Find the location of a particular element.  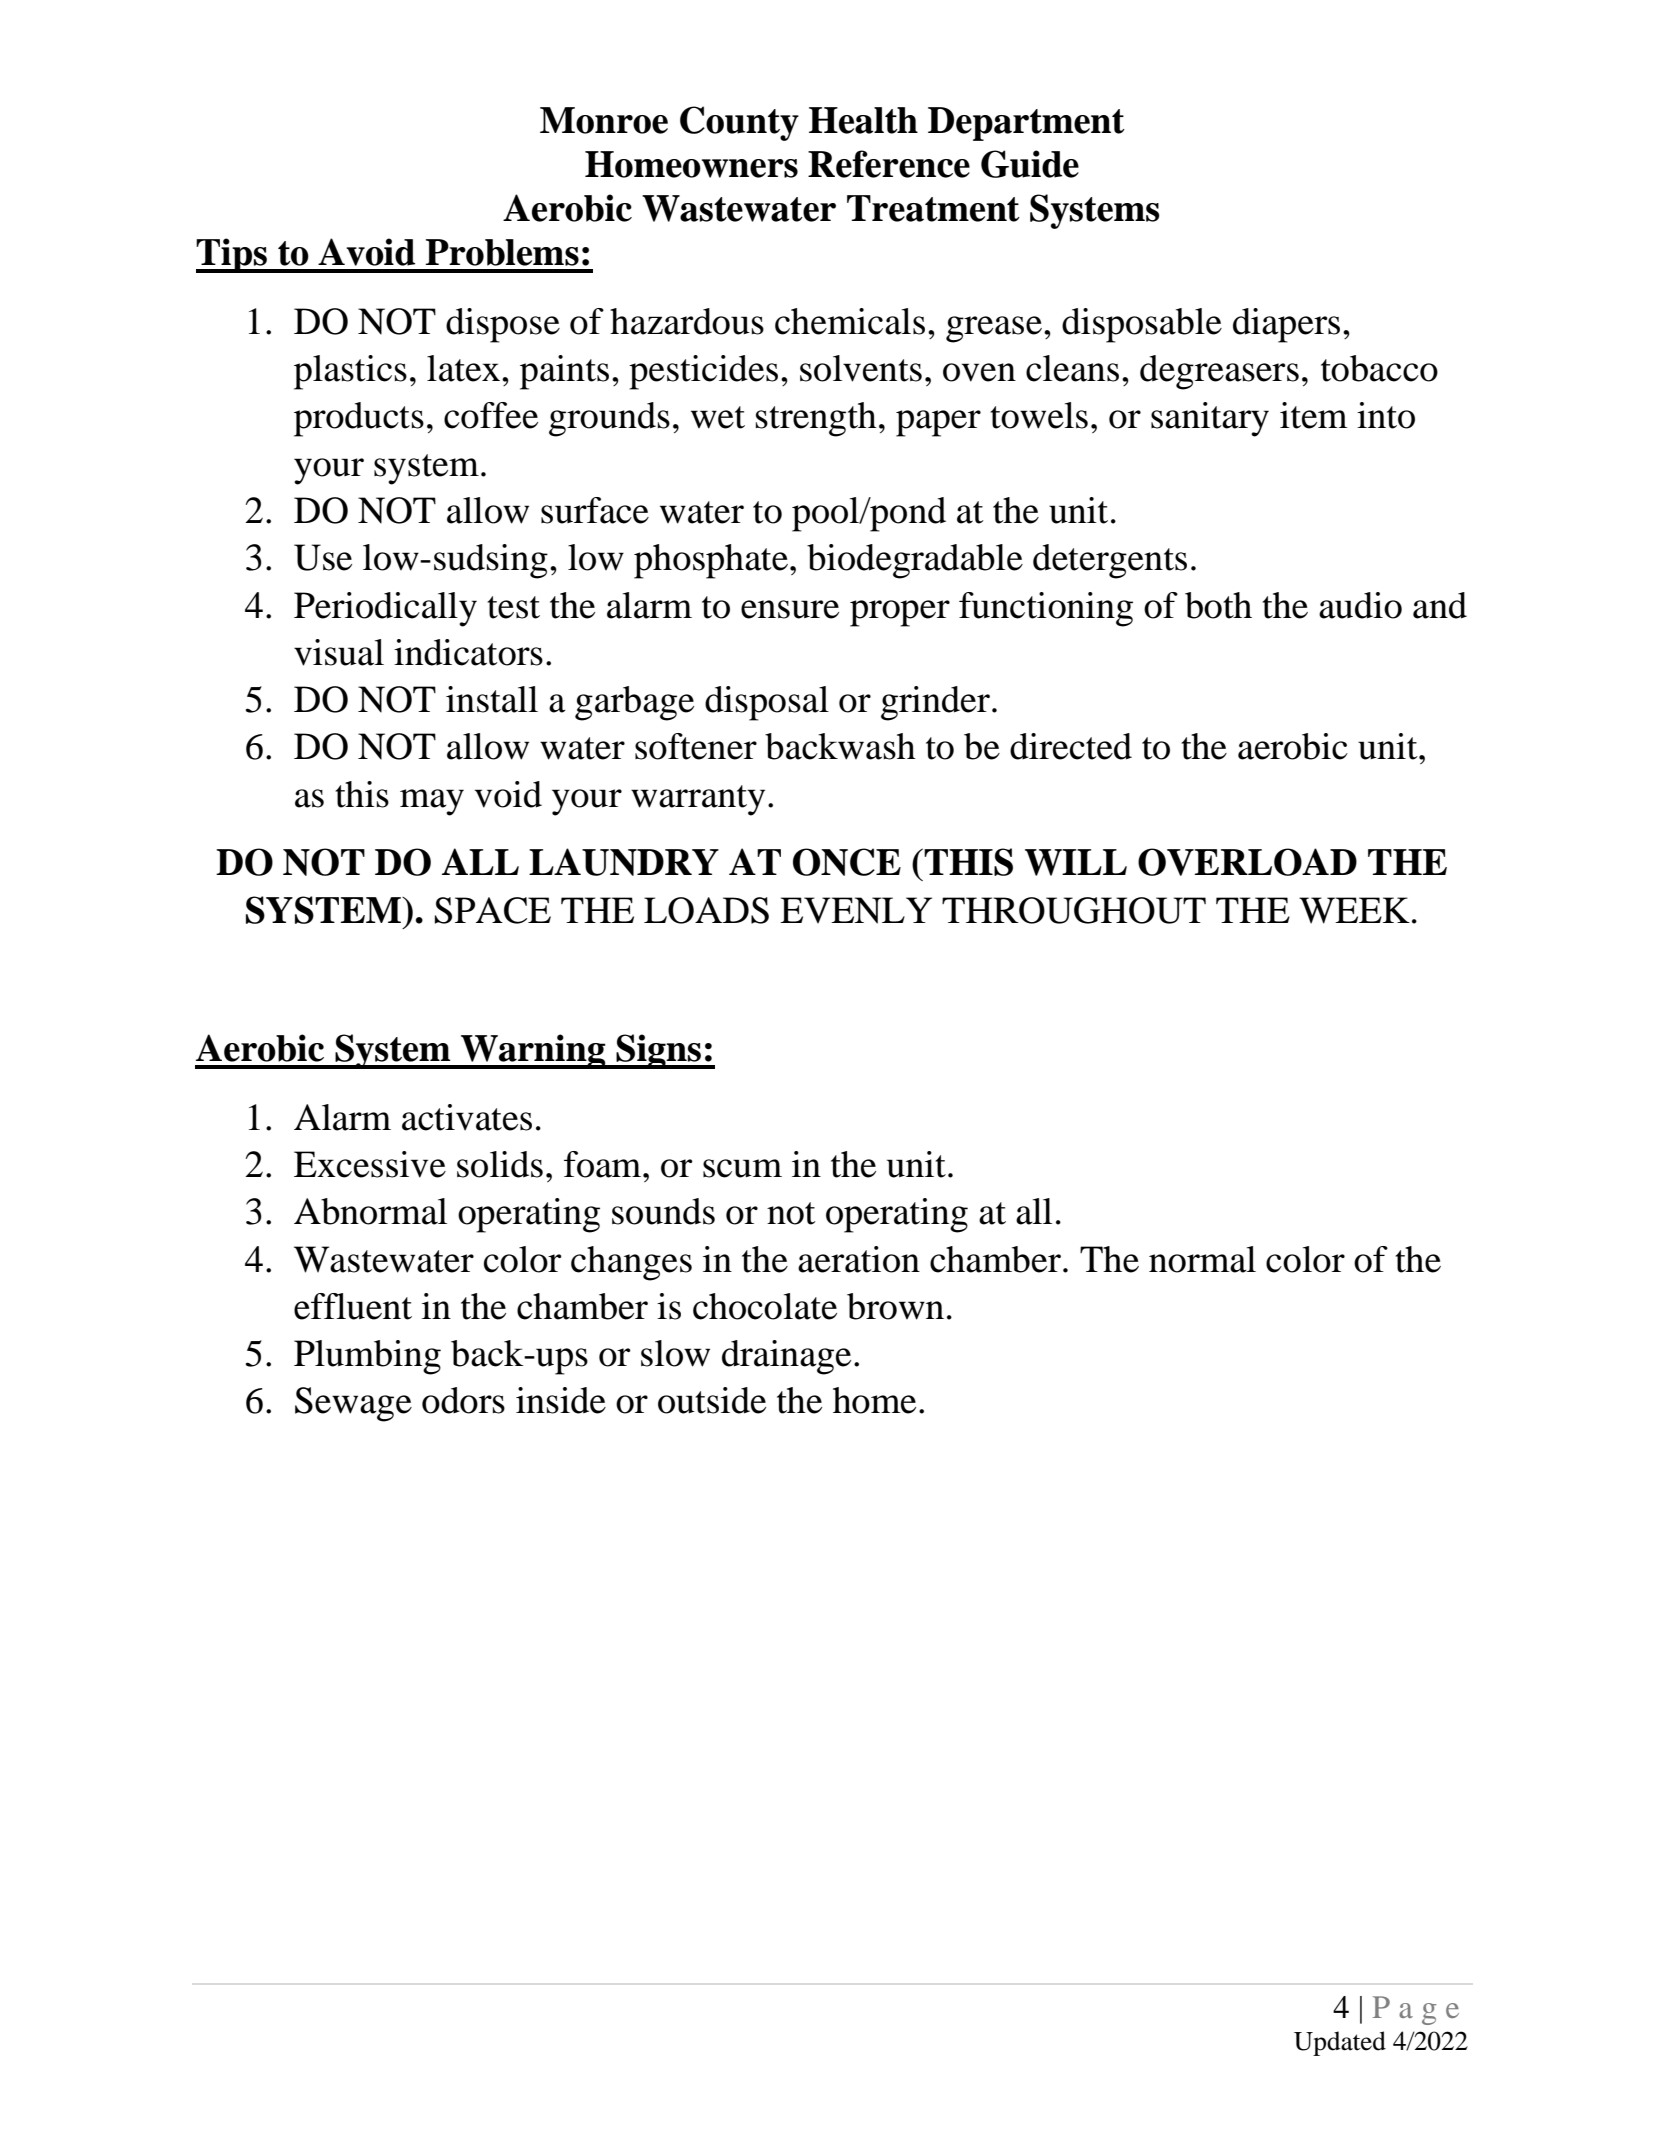

Periodically is located at coordinates (385, 609).
